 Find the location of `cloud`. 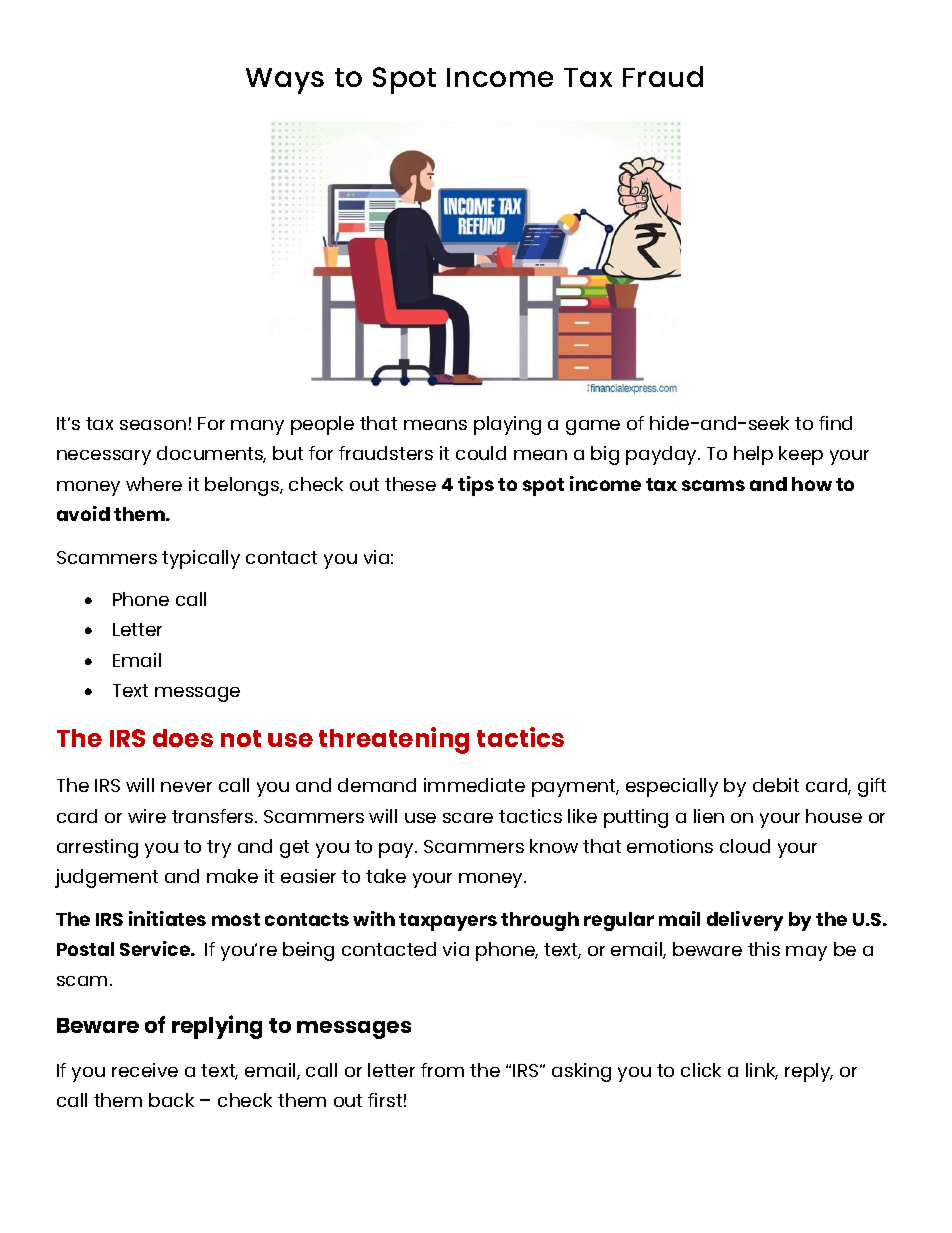

cloud is located at coordinates (745, 846).
